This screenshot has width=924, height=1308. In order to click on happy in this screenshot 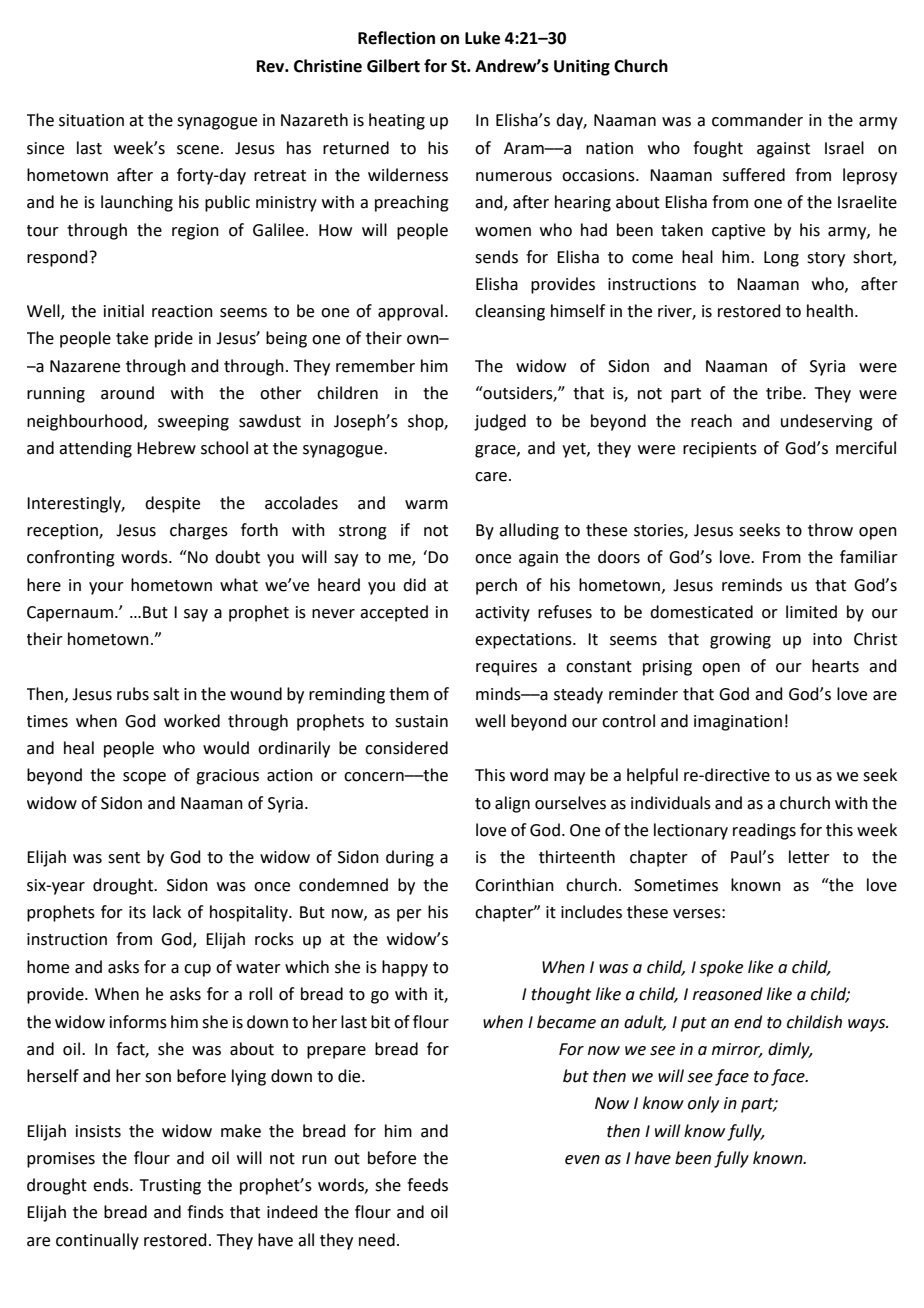, I will do `click(405, 968)`.
